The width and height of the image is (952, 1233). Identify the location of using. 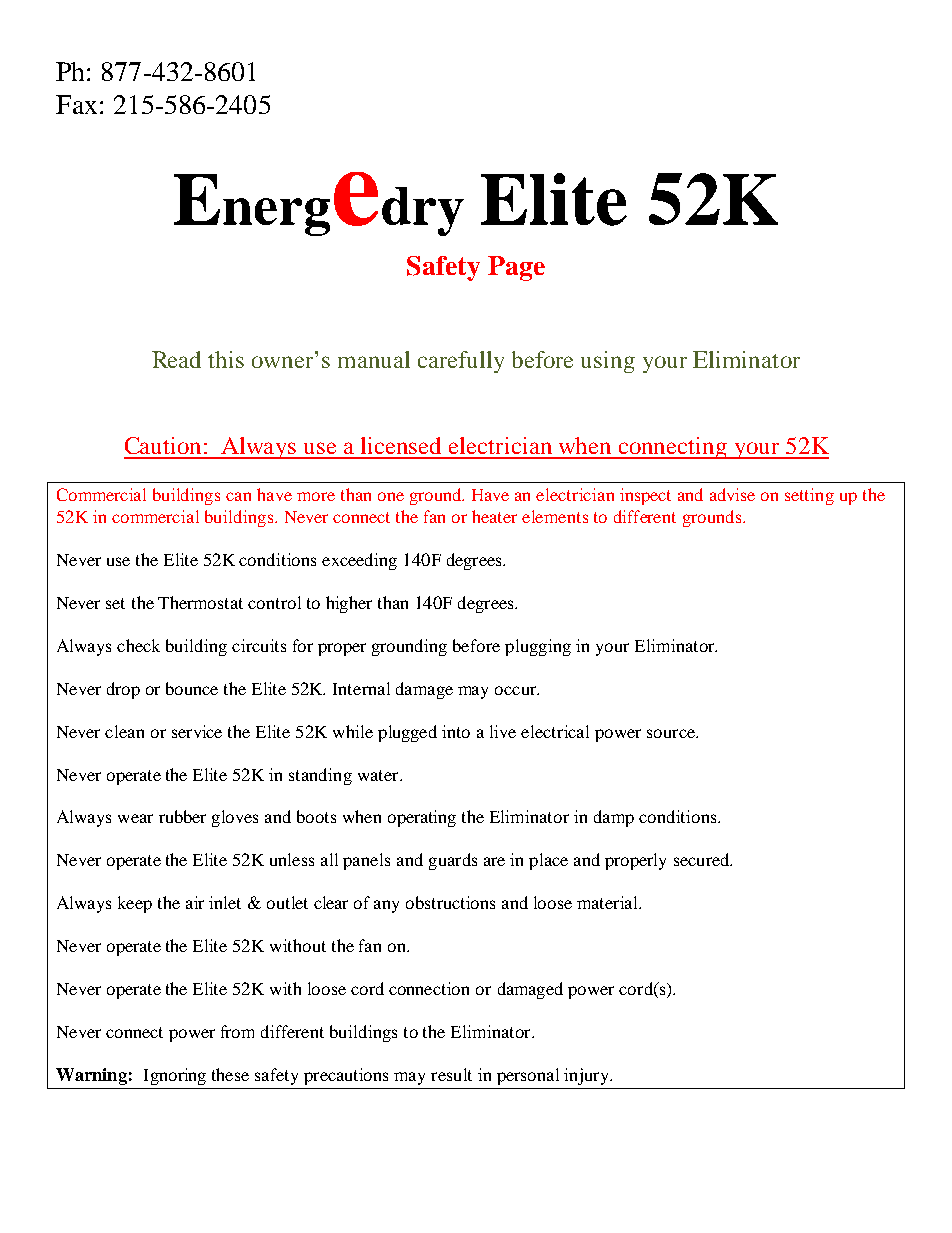
(608, 362).
